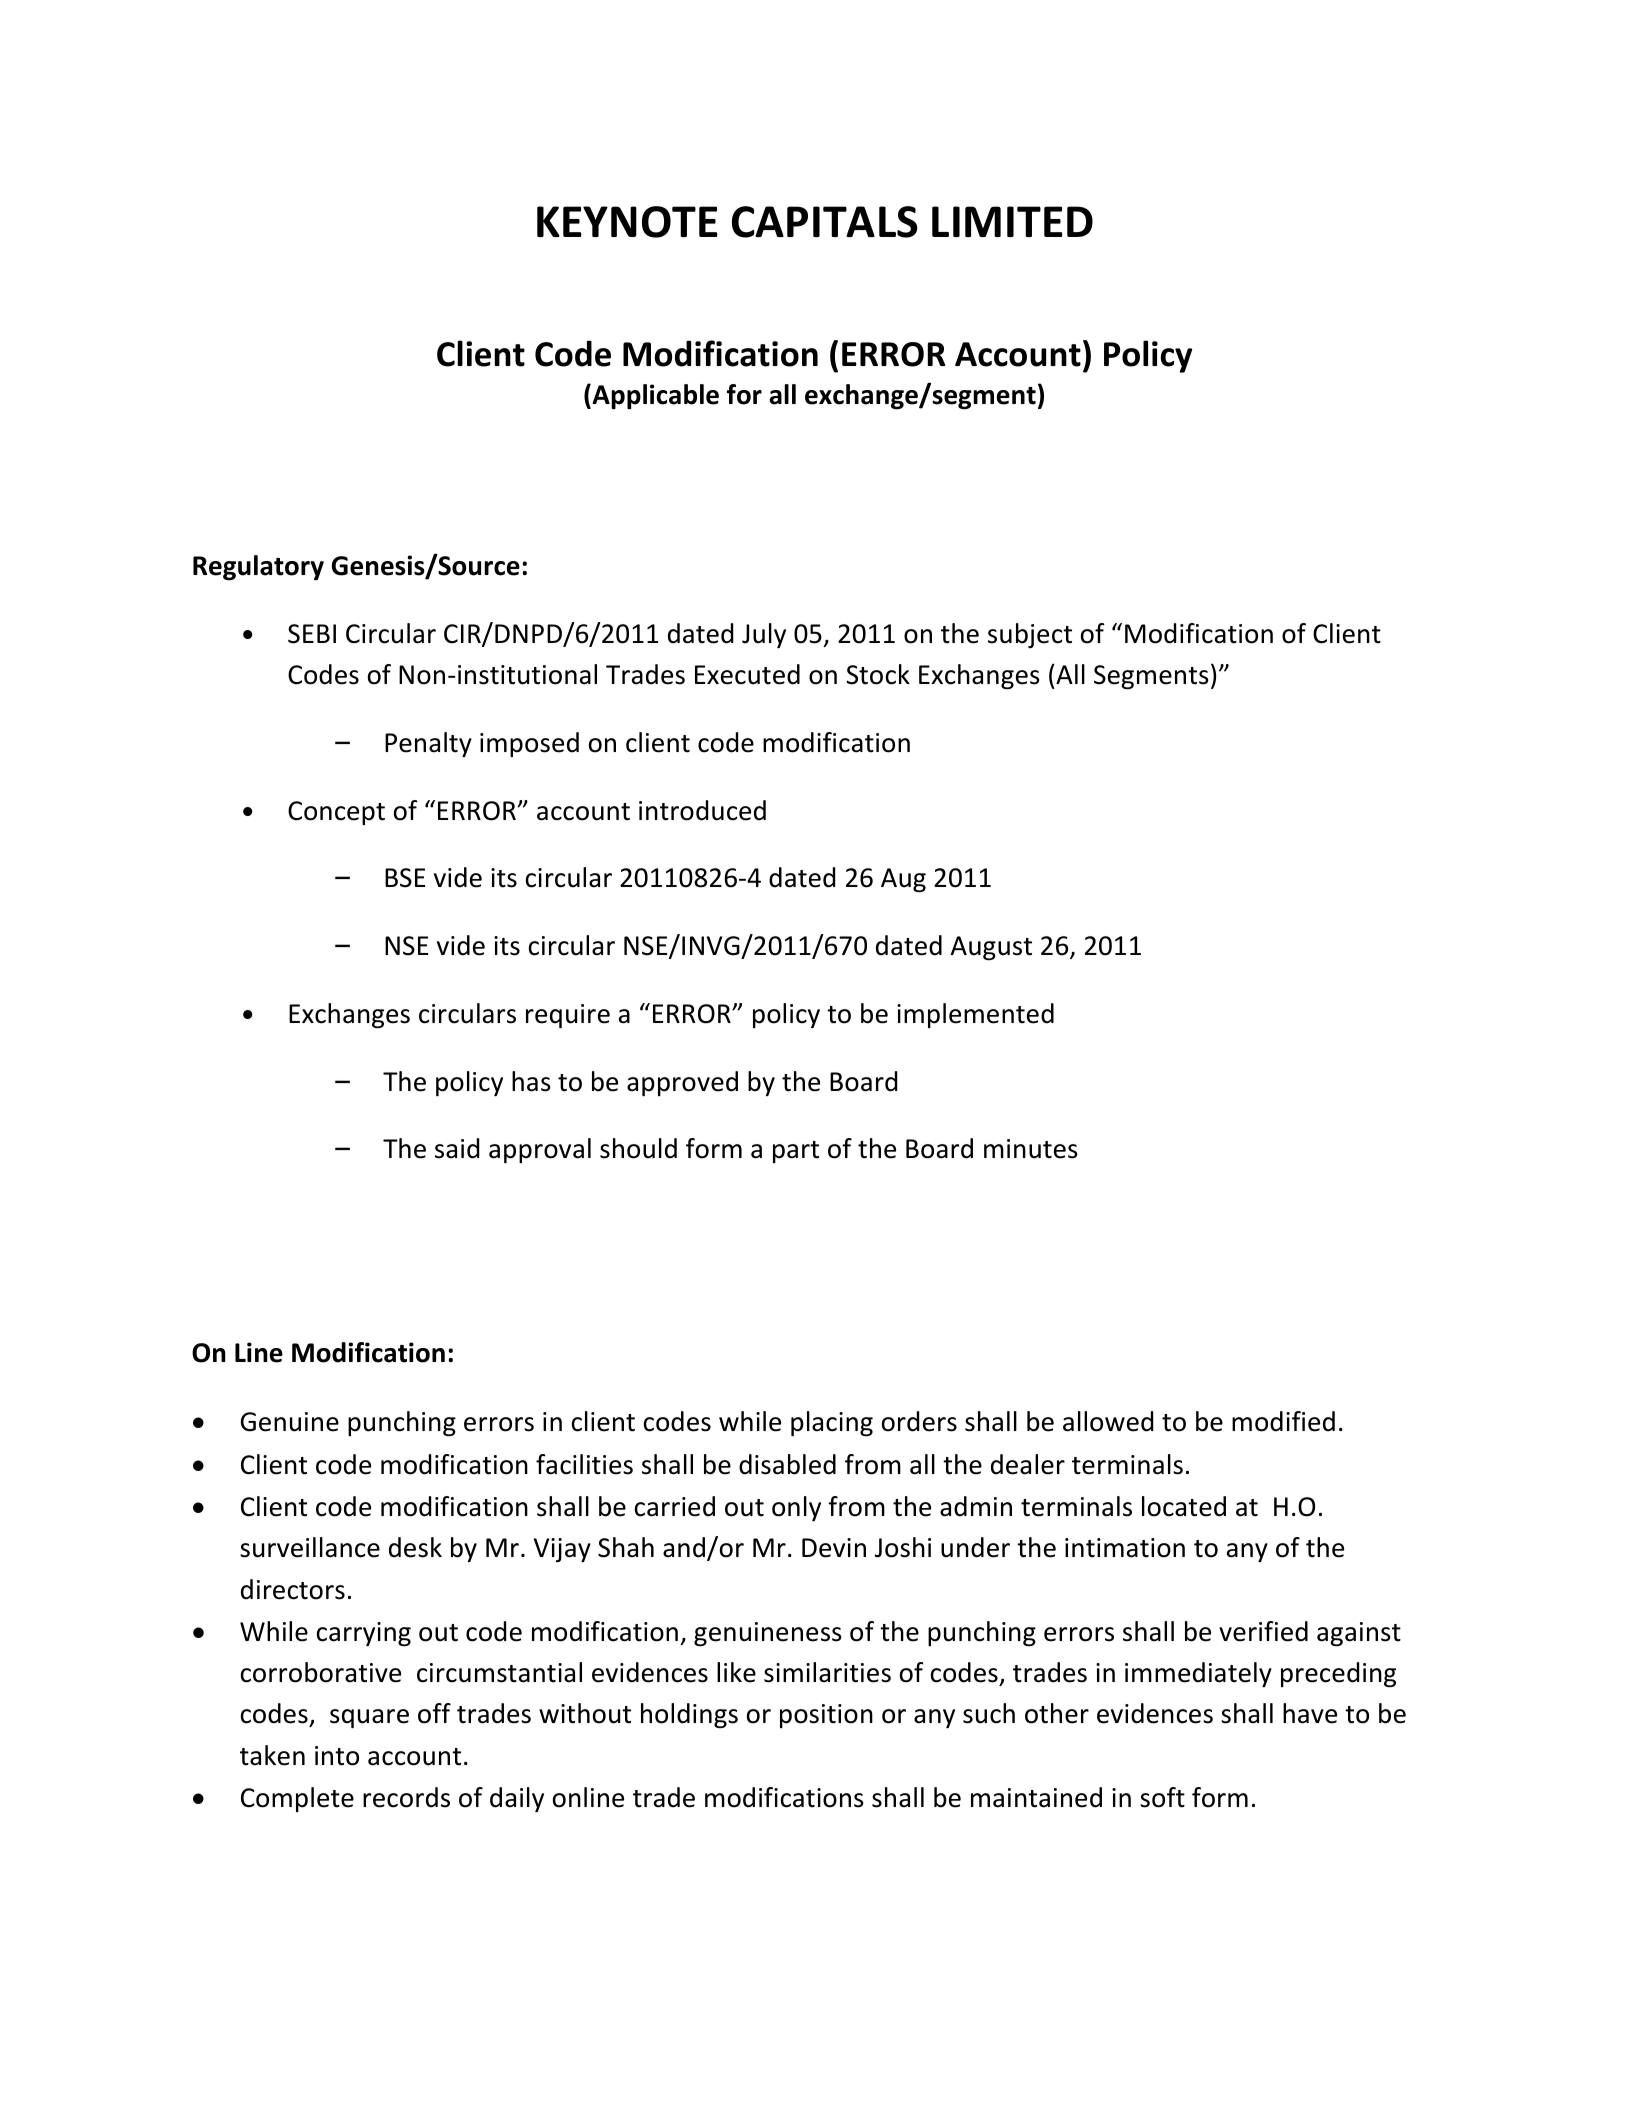  Describe the element at coordinates (826, 1716) in the document. I see `position` at that location.
